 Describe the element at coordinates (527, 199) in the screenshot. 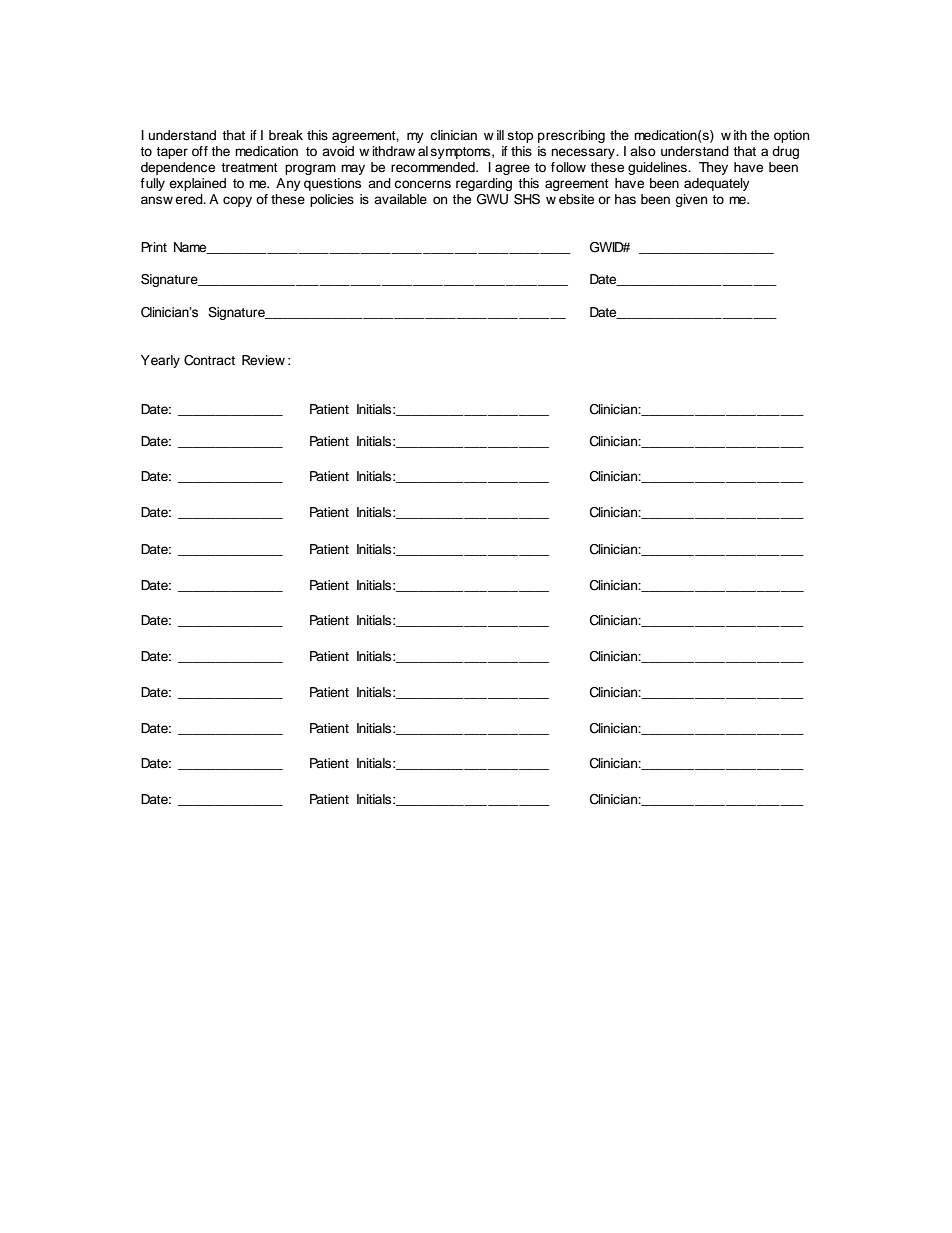

I see `SHS` at that location.
